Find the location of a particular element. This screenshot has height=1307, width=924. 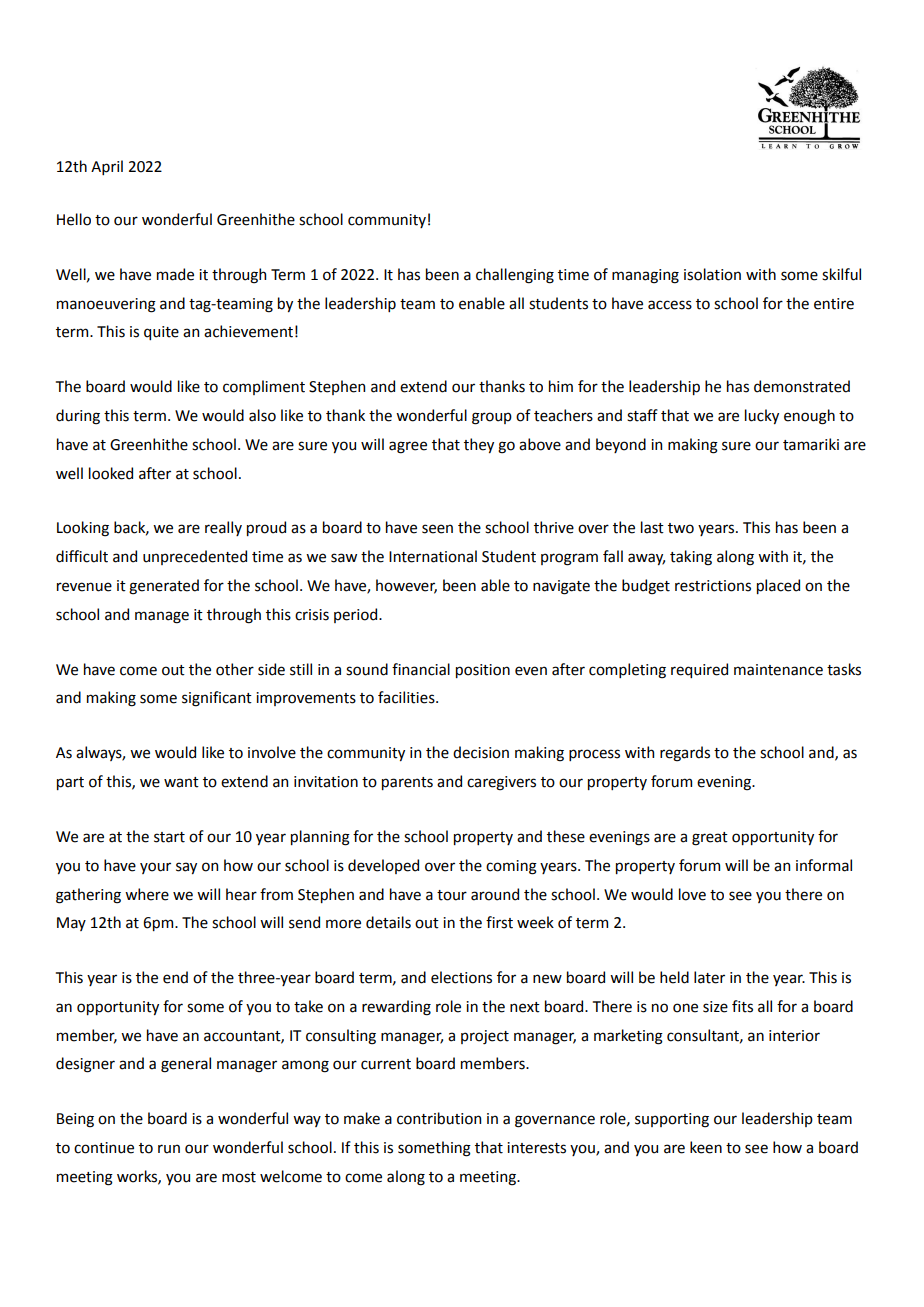

challenging is located at coordinates (515, 276).
